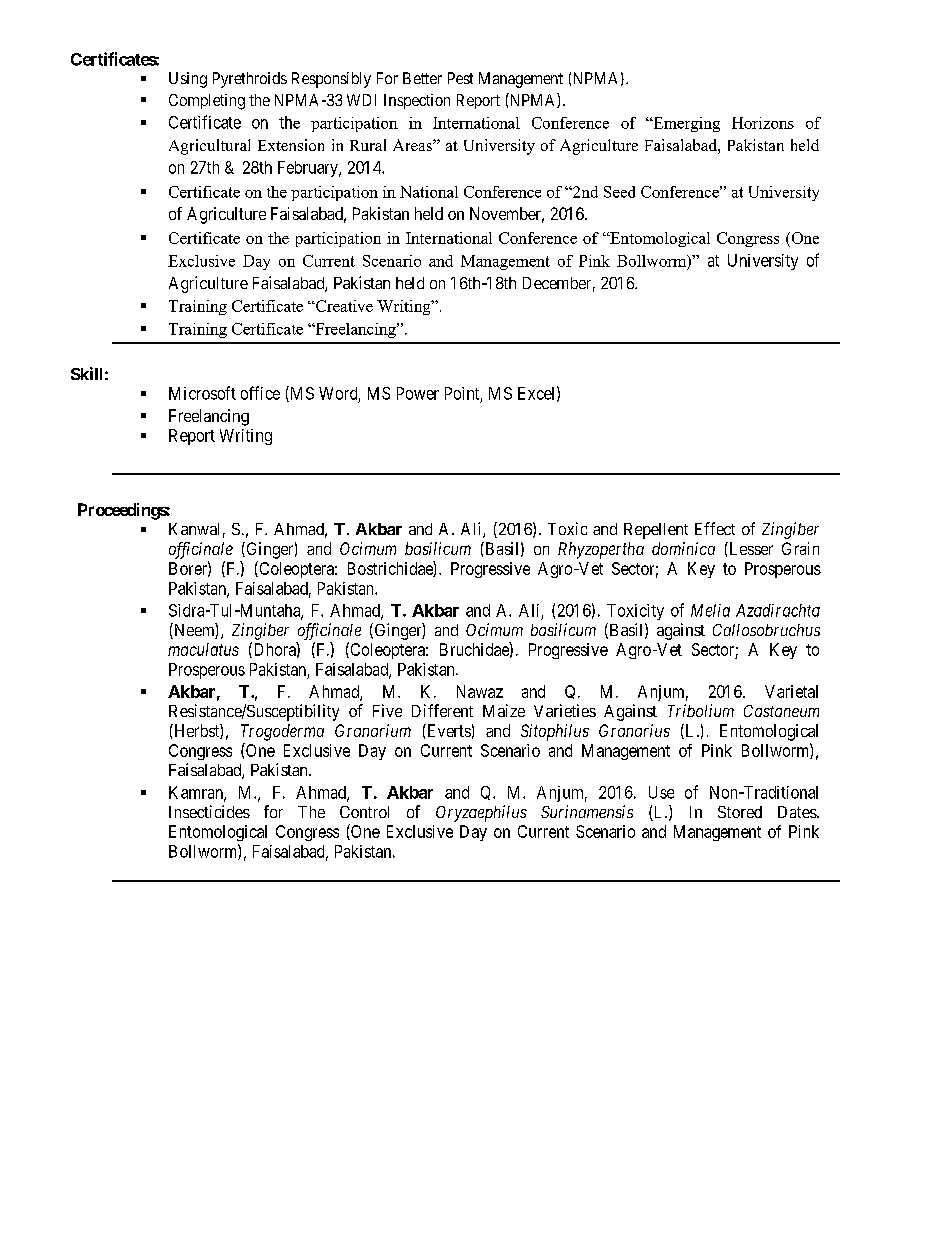 The width and height of the screenshot is (952, 1233). What do you see at coordinates (207, 102) in the screenshot?
I see `Completing` at bounding box center [207, 102].
